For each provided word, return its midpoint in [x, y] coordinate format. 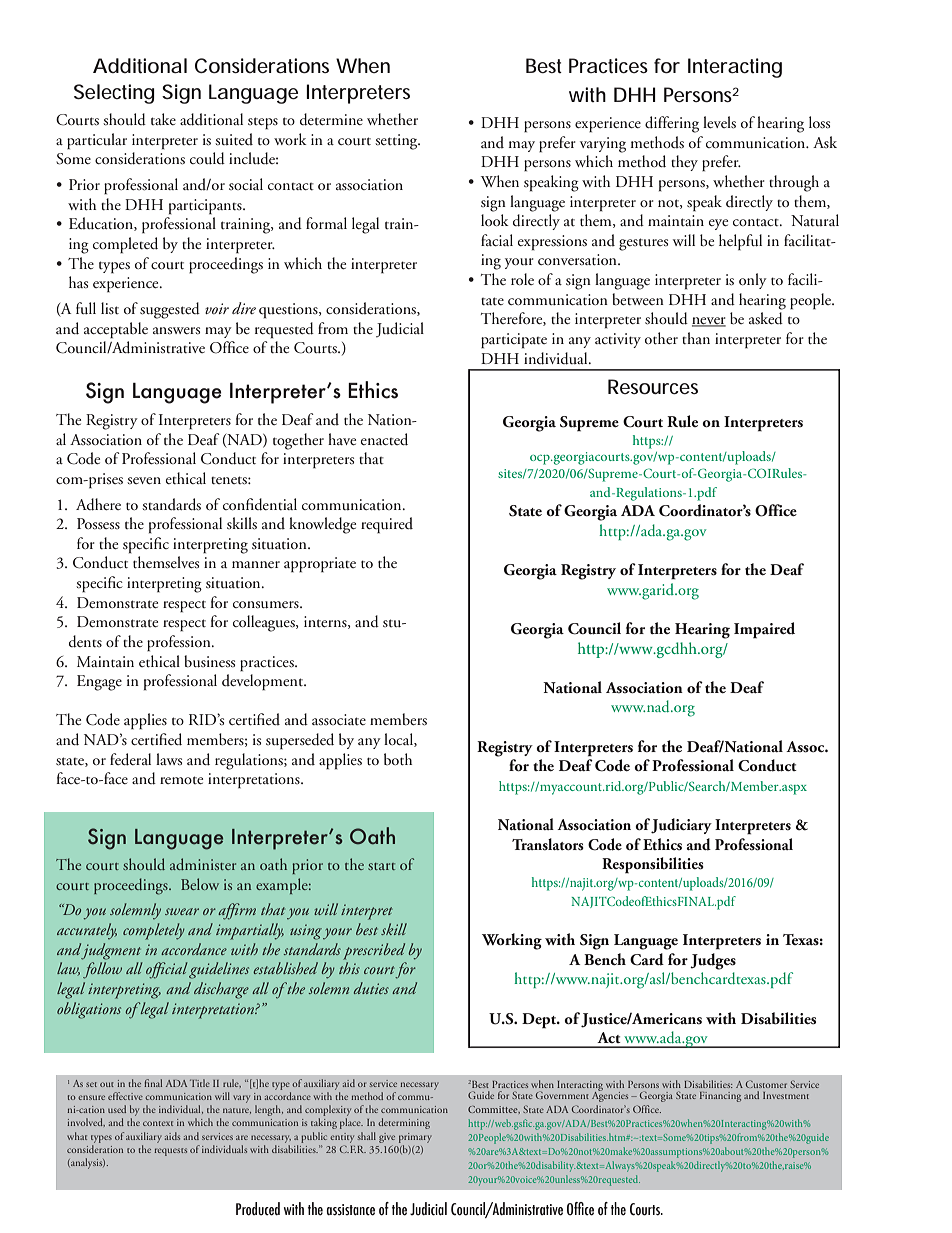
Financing [720, 1097]
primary [415, 1138]
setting [397, 142]
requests [171, 1152]
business [209, 661]
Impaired [764, 630]
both [398, 759]
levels [719, 122]
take [163, 119]
